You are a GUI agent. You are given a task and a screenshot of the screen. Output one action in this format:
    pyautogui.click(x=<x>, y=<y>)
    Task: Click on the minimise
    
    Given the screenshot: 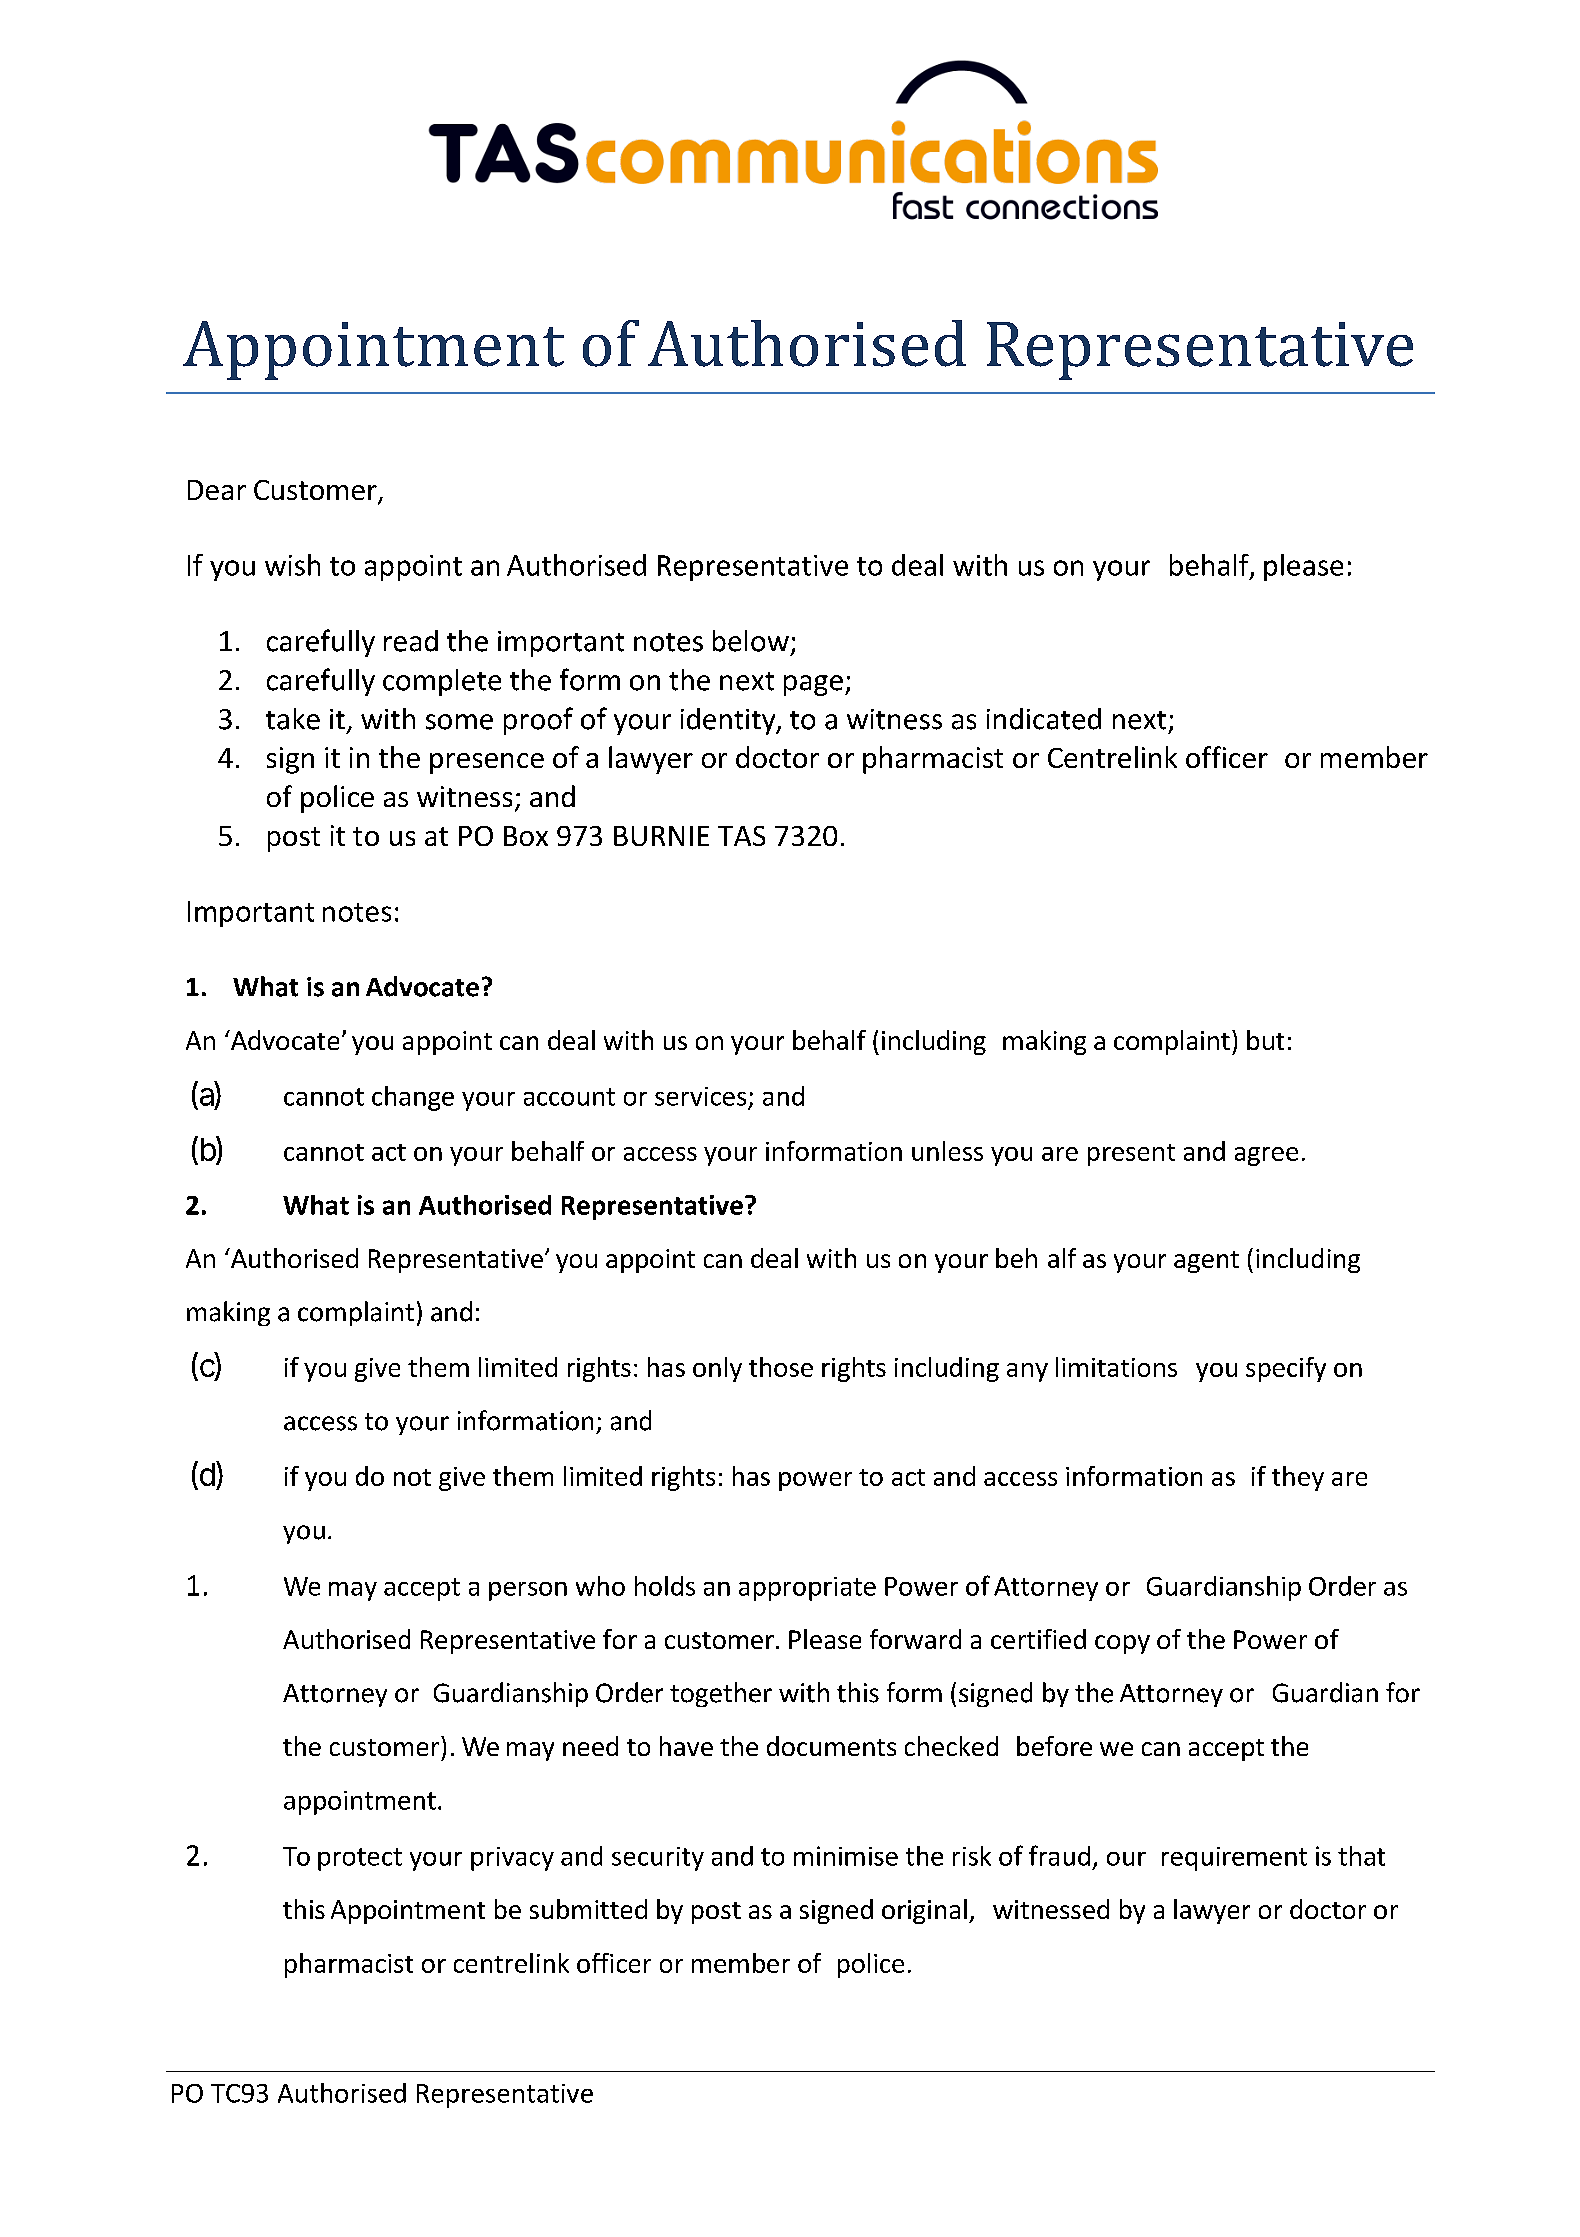 What is the action you would take?
    pyautogui.click(x=846, y=1856)
